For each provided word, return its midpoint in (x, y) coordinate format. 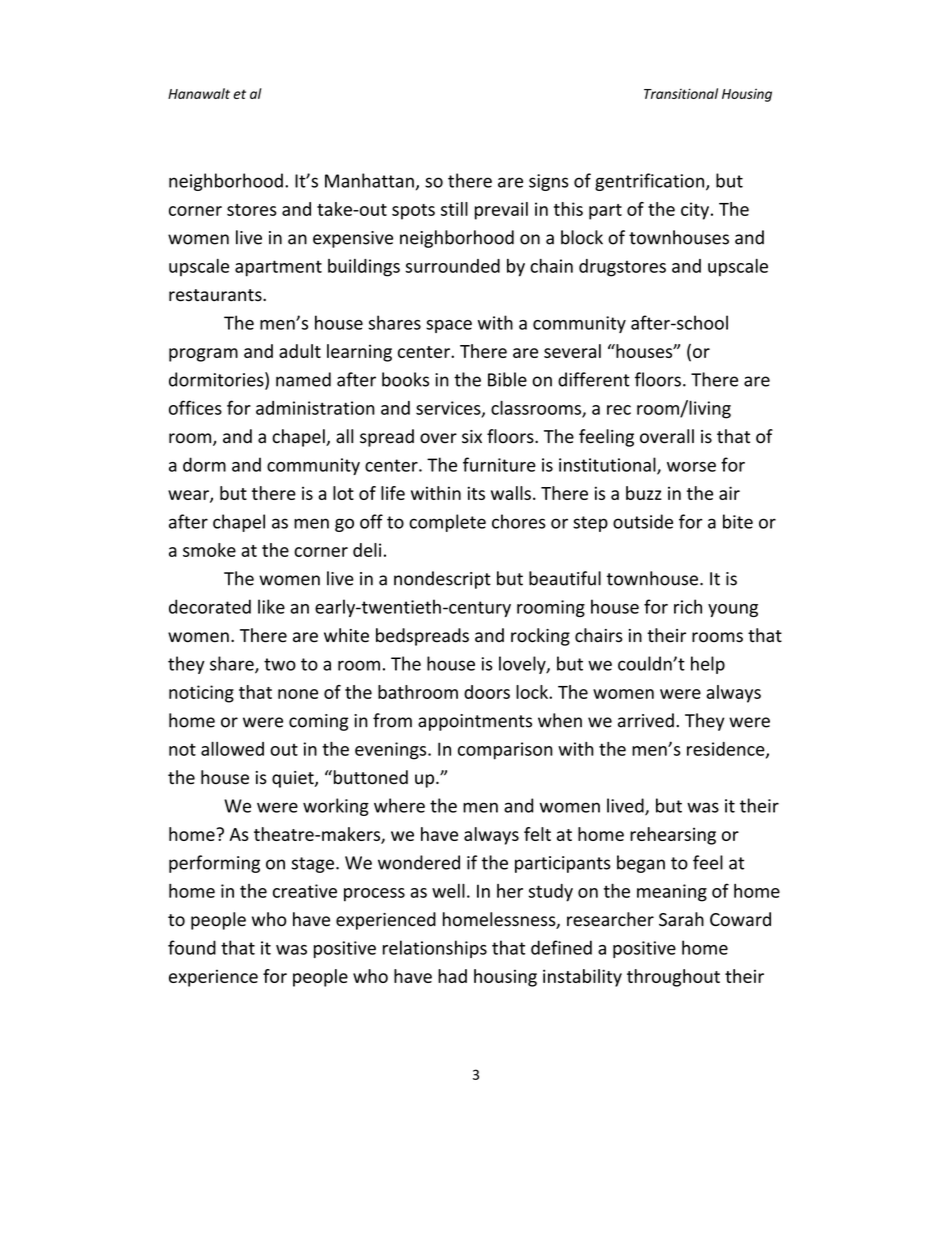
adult (300, 351)
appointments (475, 722)
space (449, 326)
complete (447, 523)
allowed (232, 749)
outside (643, 521)
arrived (646, 720)
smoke (209, 550)
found (192, 947)
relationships (435, 949)
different (594, 379)
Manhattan (369, 180)
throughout (673, 978)
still (454, 209)
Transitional (681, 93)
